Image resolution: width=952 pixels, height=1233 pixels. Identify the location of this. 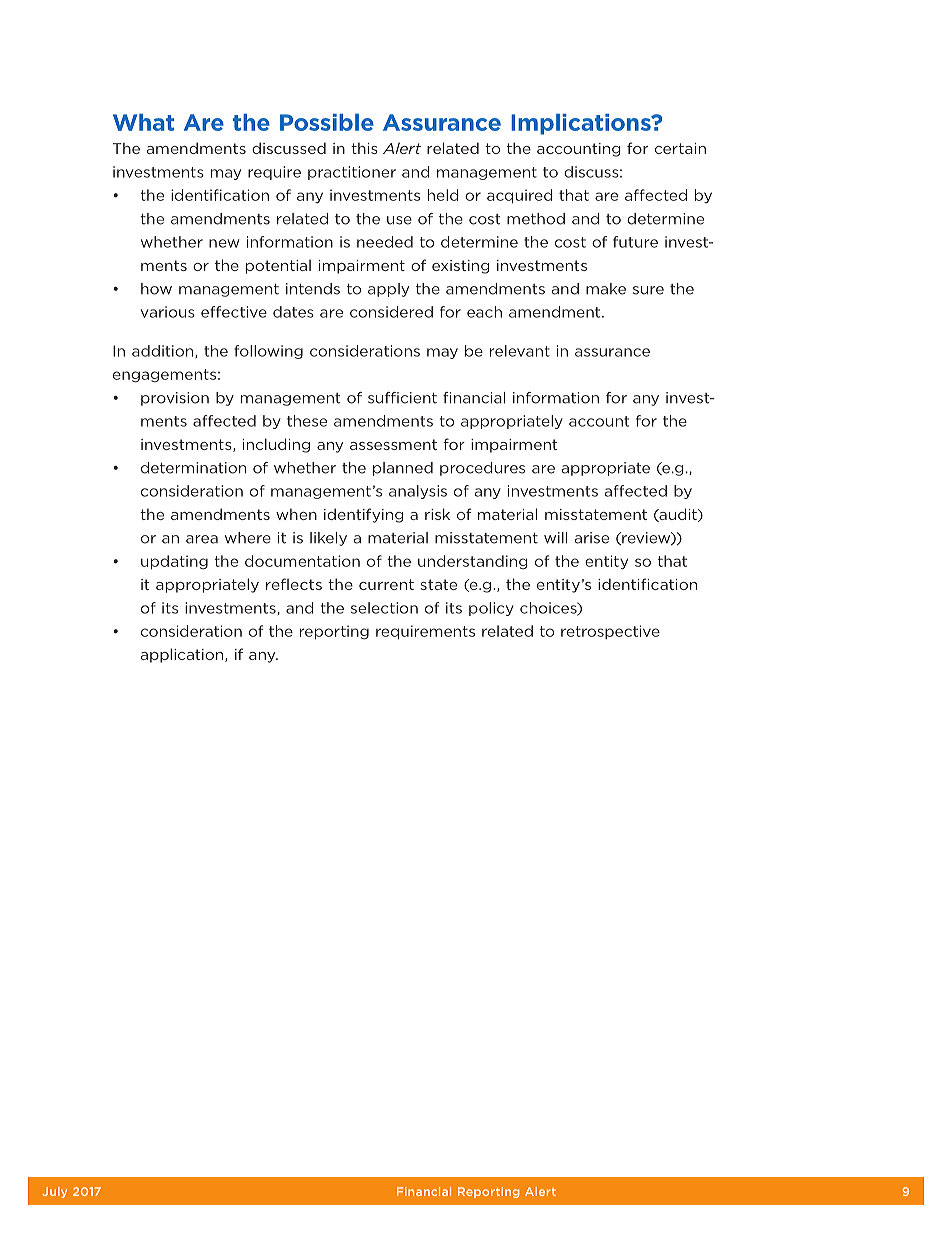
(364, 148).
